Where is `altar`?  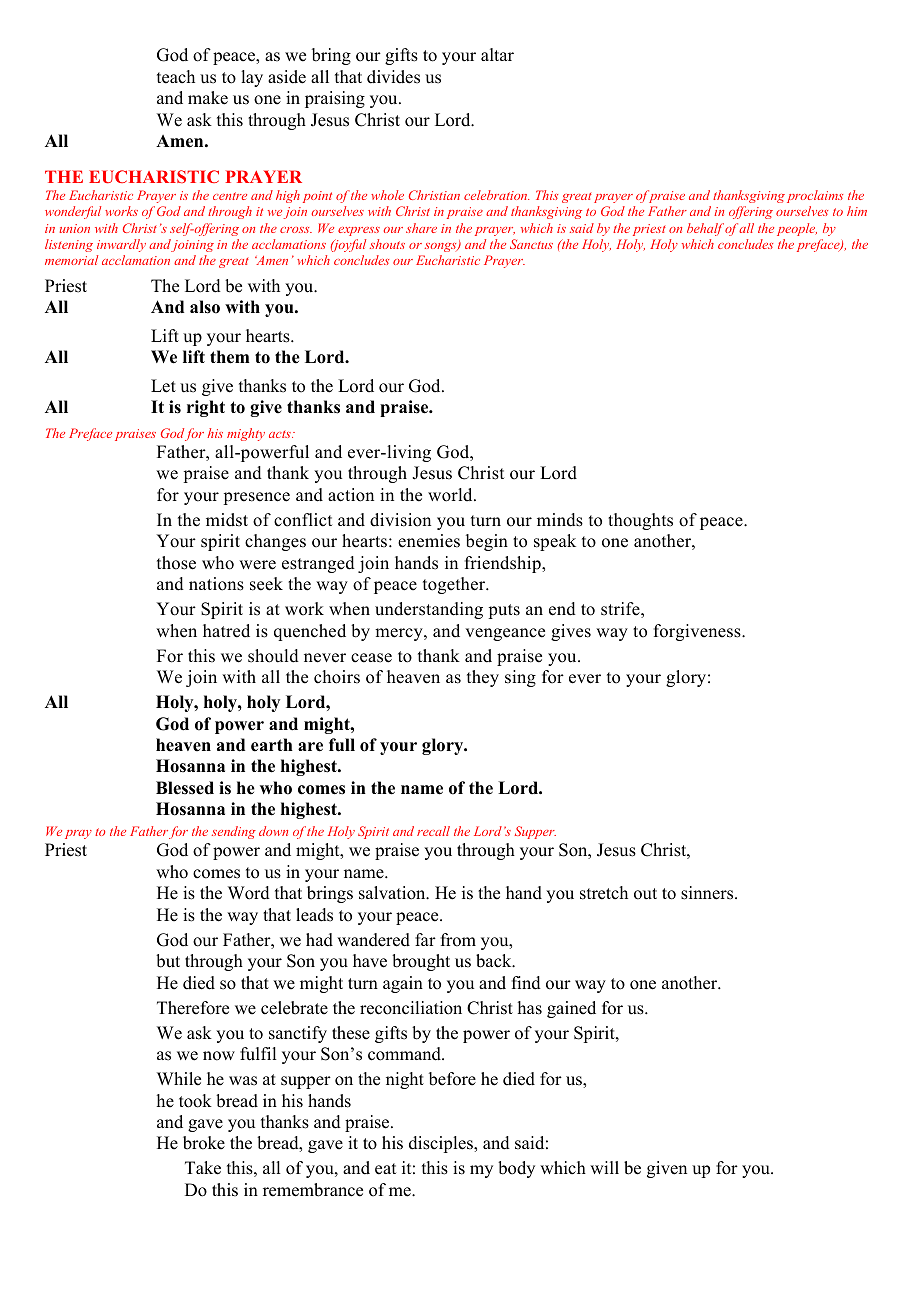
altar is located at coordinates (497, 54).
